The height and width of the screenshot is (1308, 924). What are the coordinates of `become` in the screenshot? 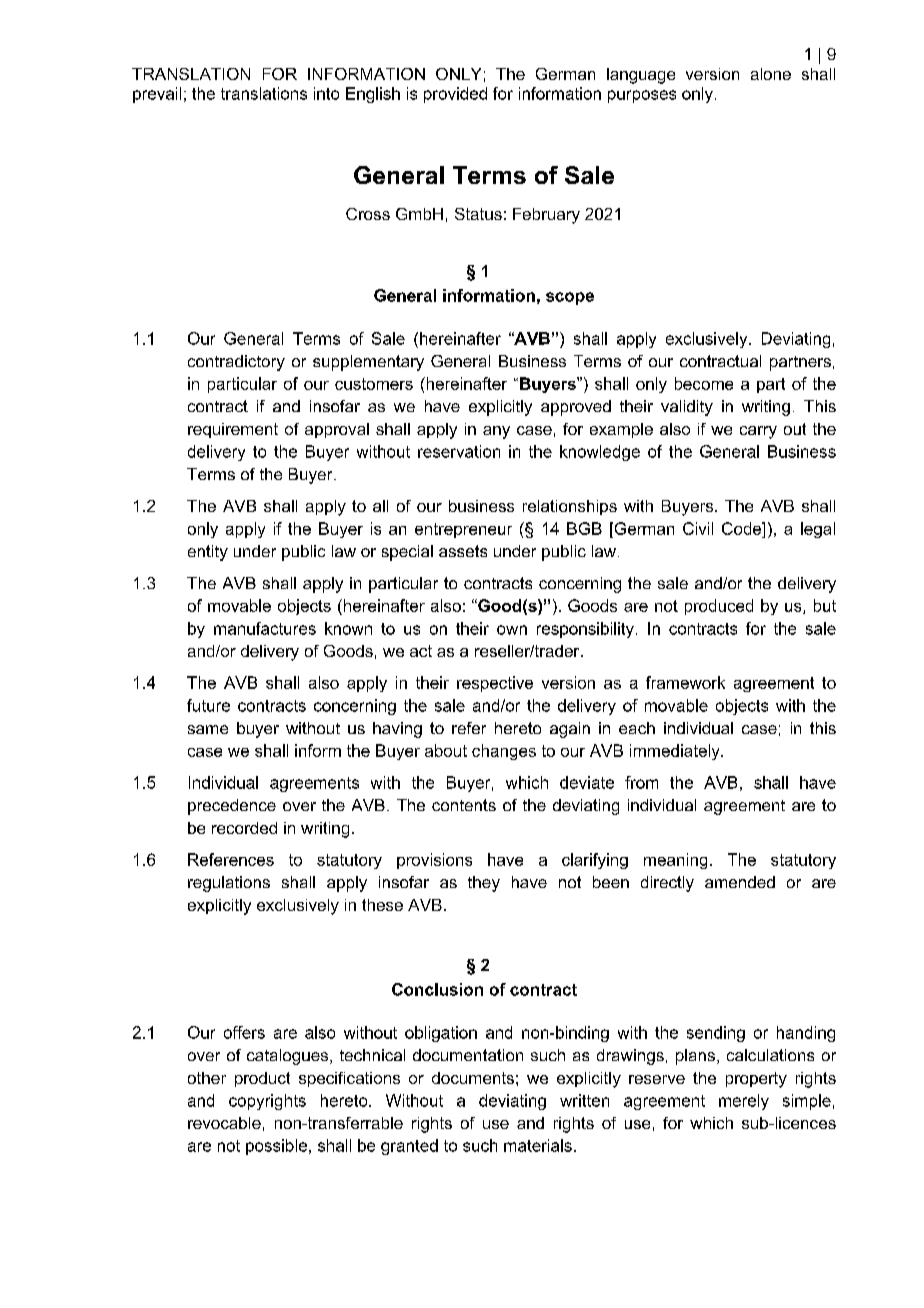 It's located at (704, 383).
